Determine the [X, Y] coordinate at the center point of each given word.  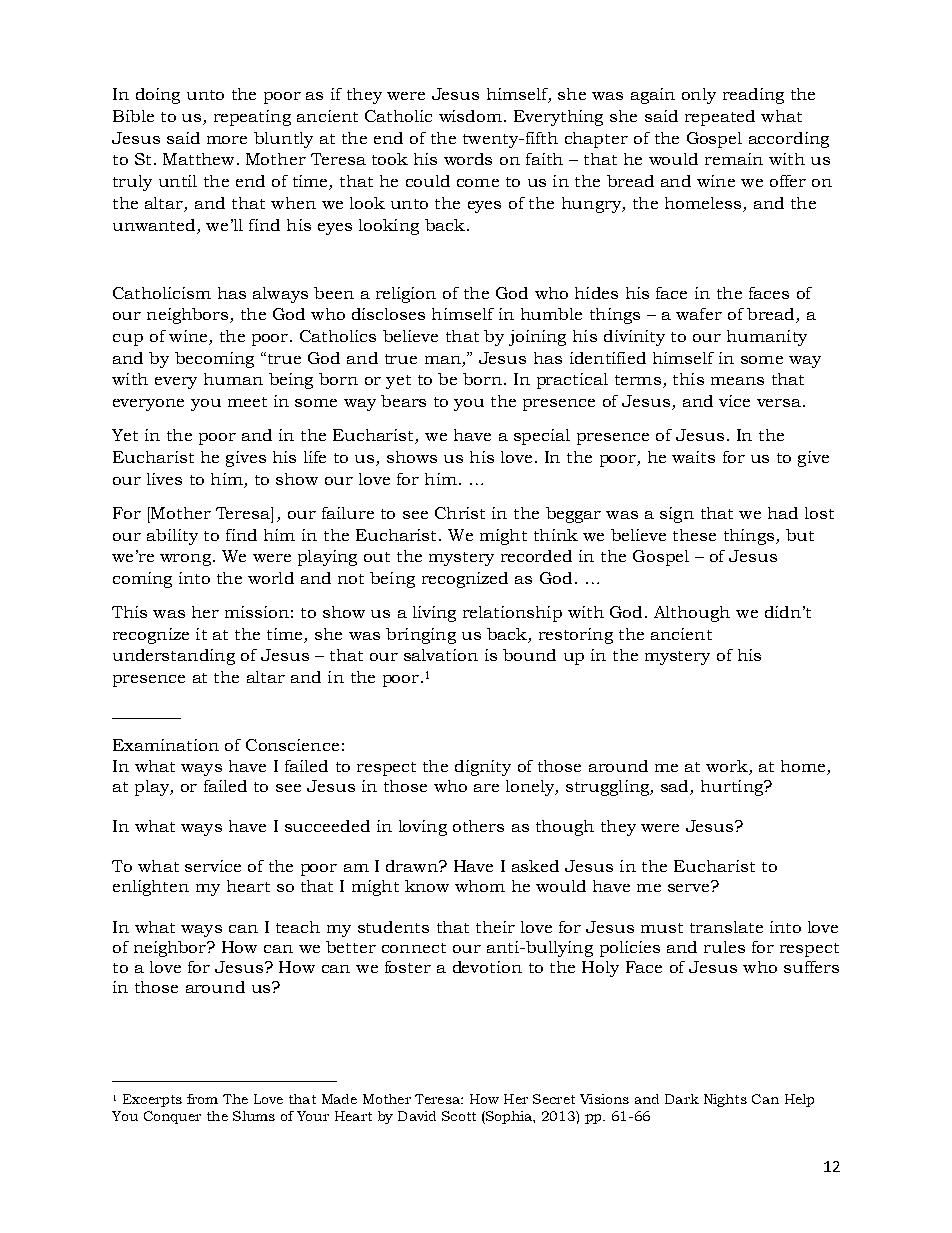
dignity [483, 768]
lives [164, 479]
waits [693, 457]
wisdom [470, 116]
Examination [166, 745]
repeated [720, 118]
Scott [459, 1116]
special [542, 437]
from [202, 1099]
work [727, 766]
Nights [725, 1100]
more [227, 140]
